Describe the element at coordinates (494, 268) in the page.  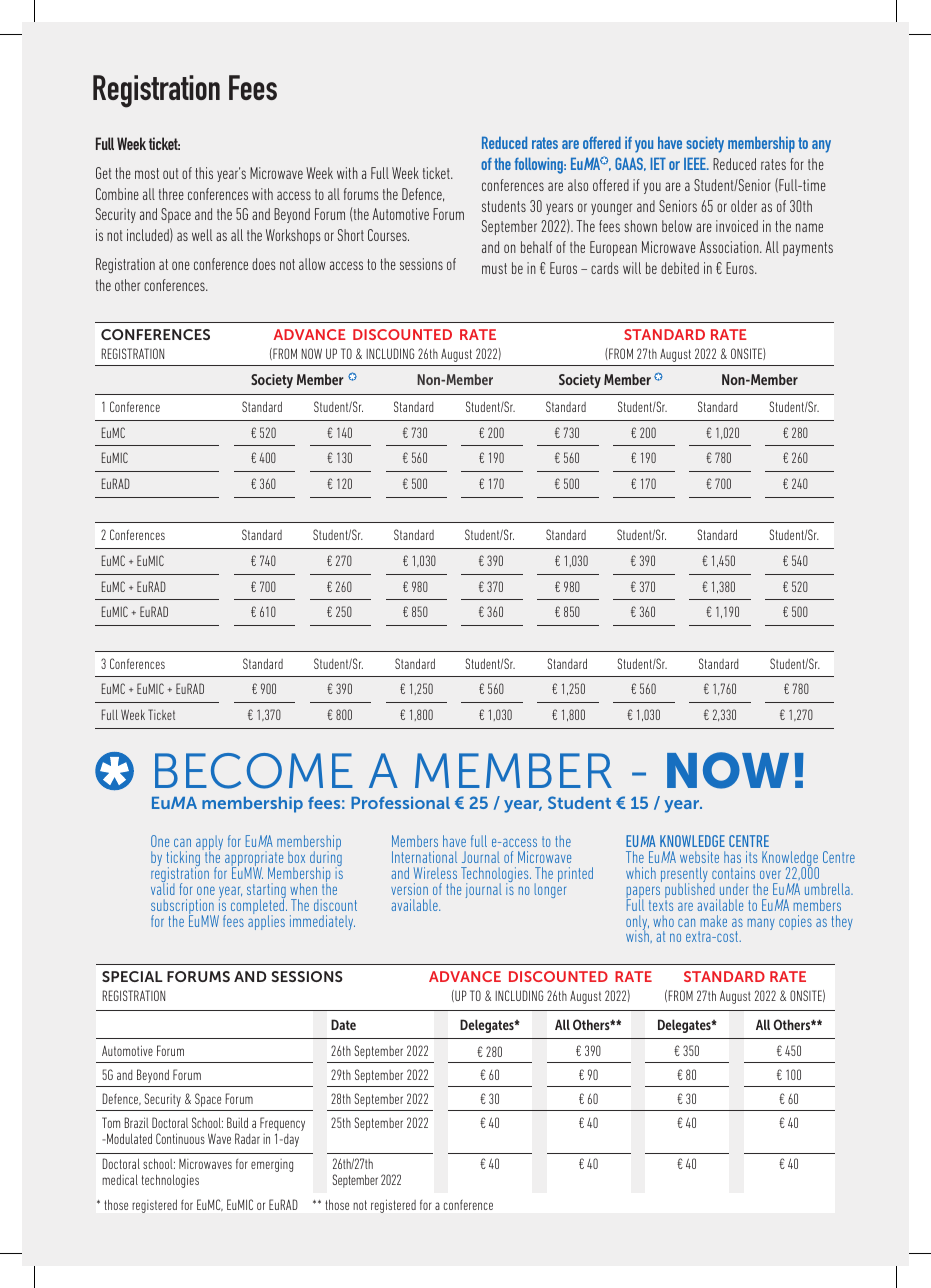
I see `must` at that location.
